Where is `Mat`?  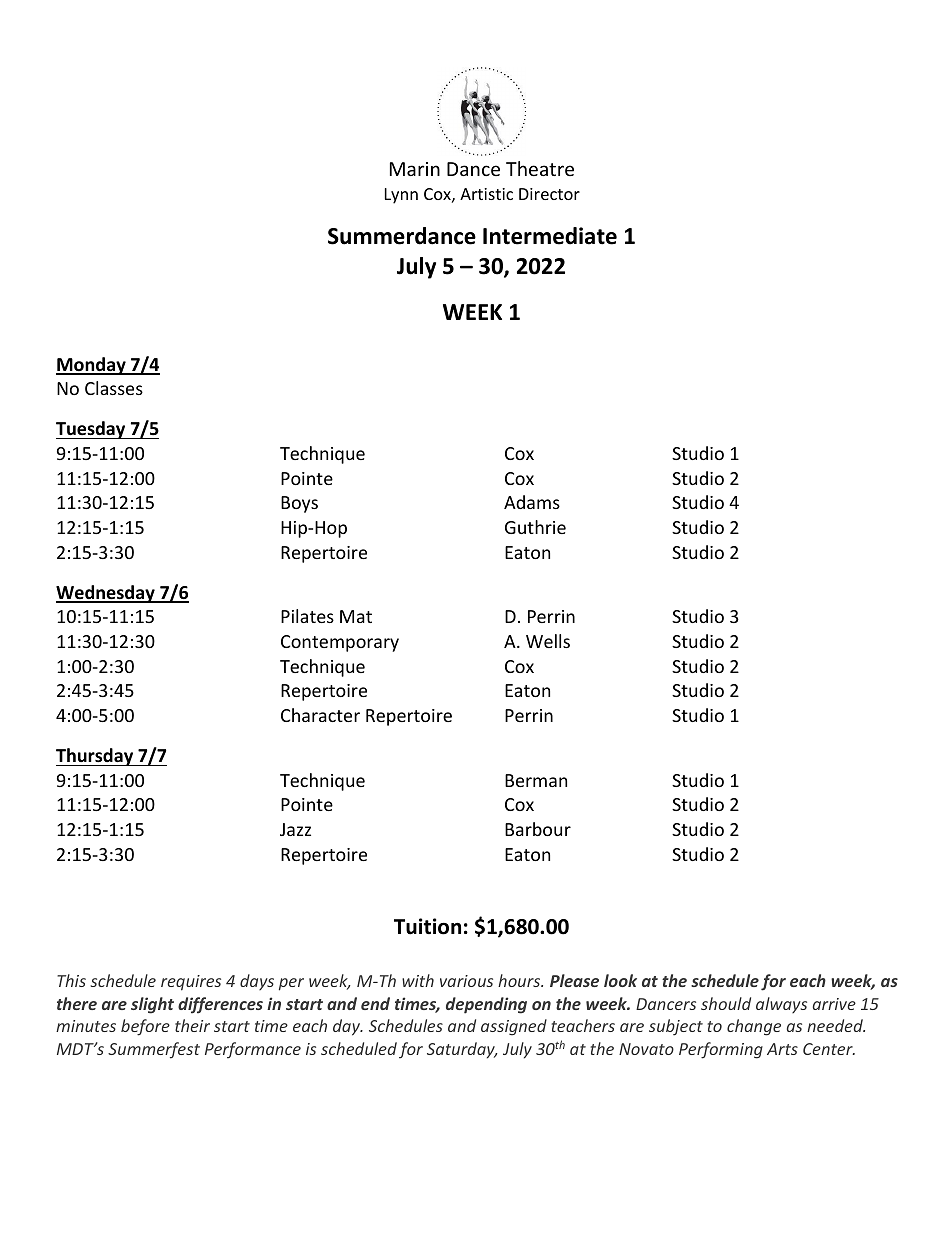 Mat is located at coordinates (356, 616).
